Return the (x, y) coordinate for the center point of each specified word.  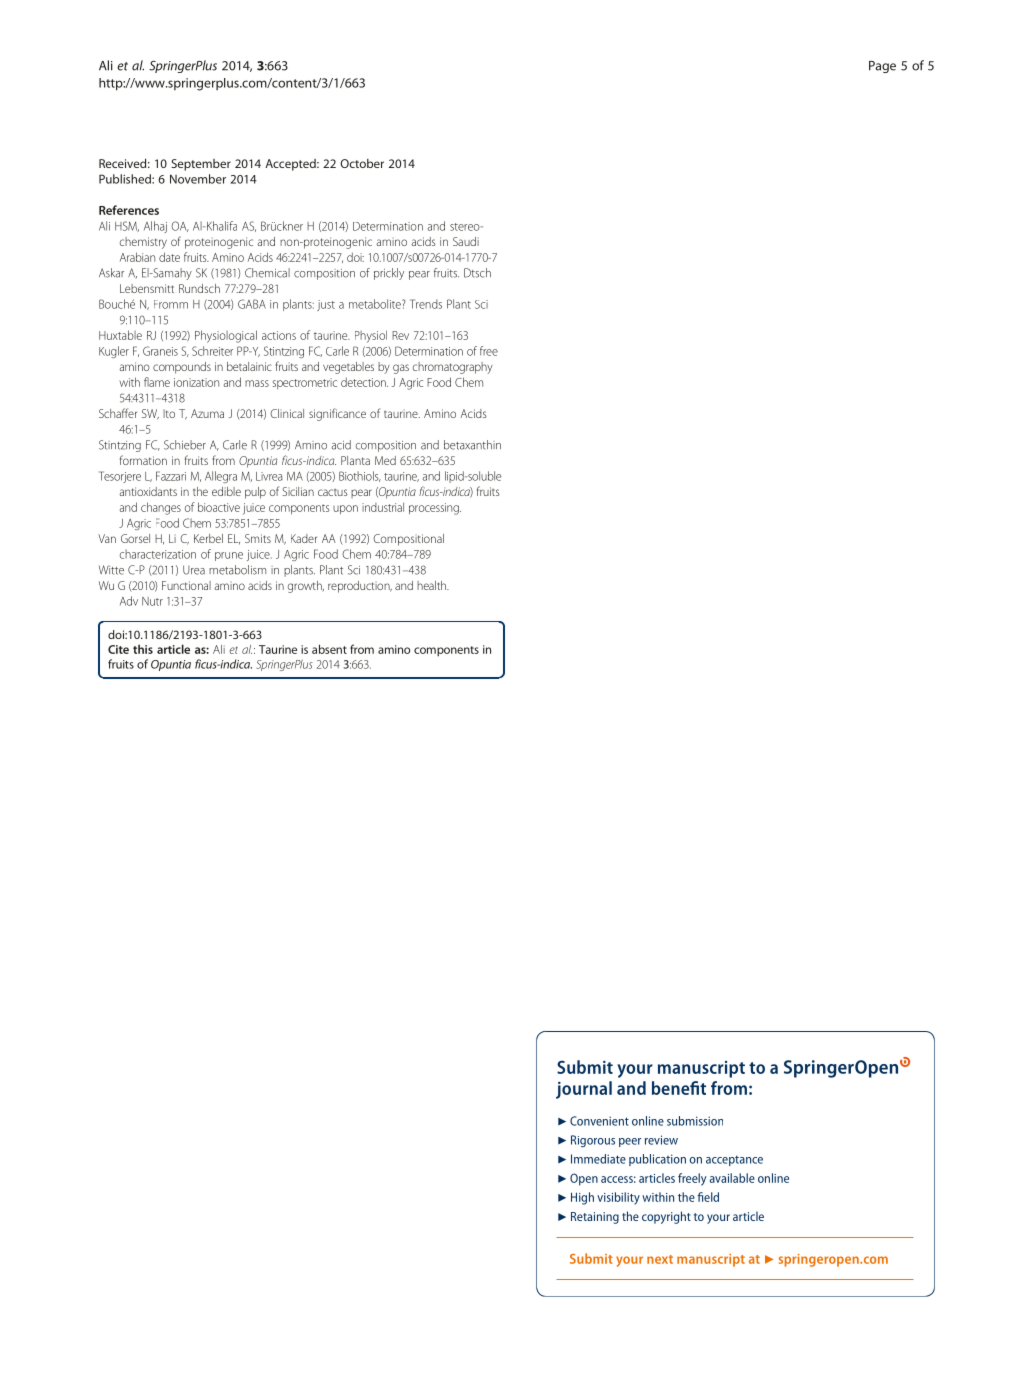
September (201, 165)
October (362, 163)
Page (882, 67)
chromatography (453, 368)
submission (695, 1121)
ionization (196, 382)
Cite (118, 649)
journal (584, 1090)
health (432, 585)
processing (435, 509)
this (143, 649)
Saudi (466, 241)
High (582, 1198)
